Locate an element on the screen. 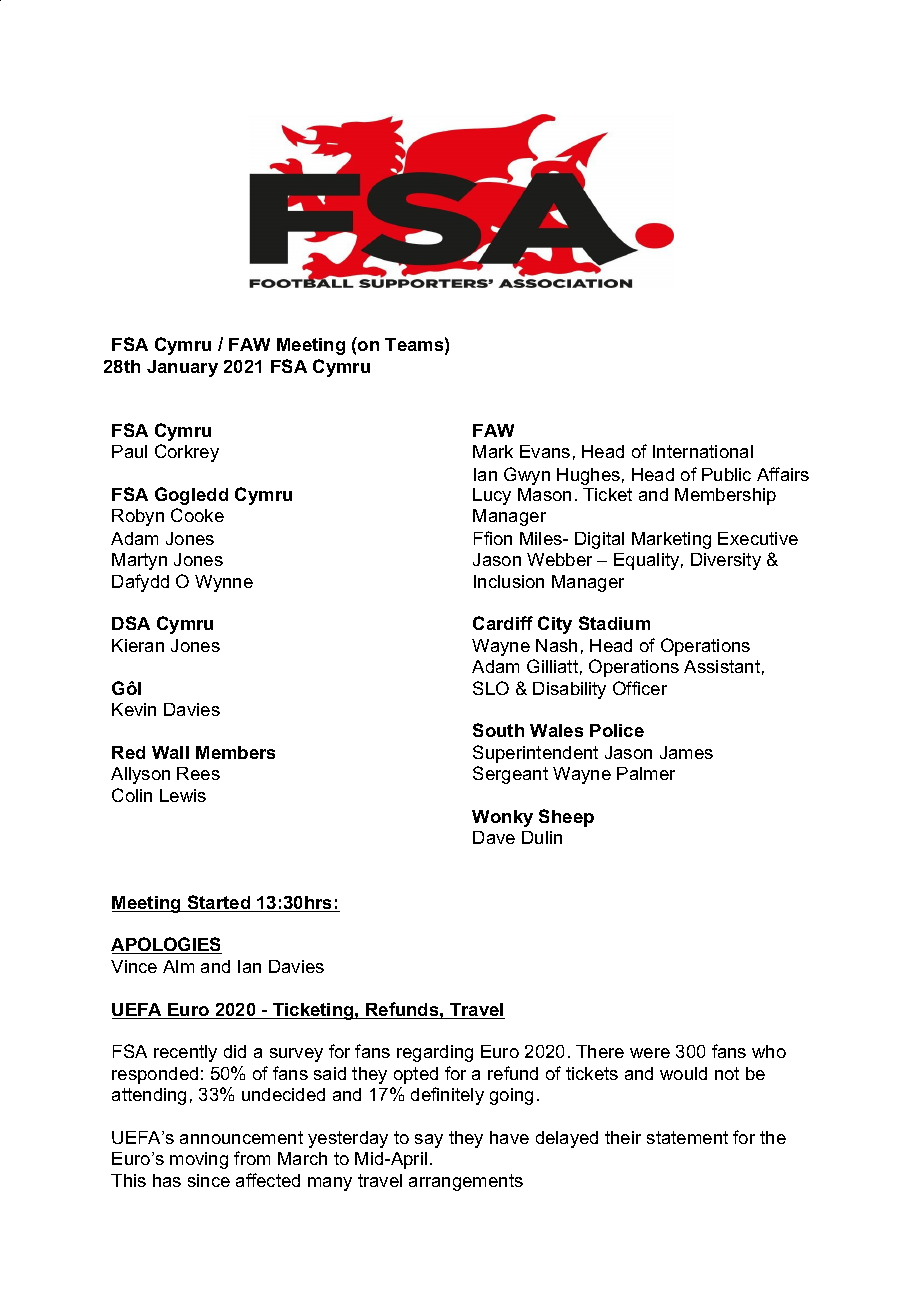 The height and width of the screenshot is (1308, 924). James is located at coordinates (686, 752).
